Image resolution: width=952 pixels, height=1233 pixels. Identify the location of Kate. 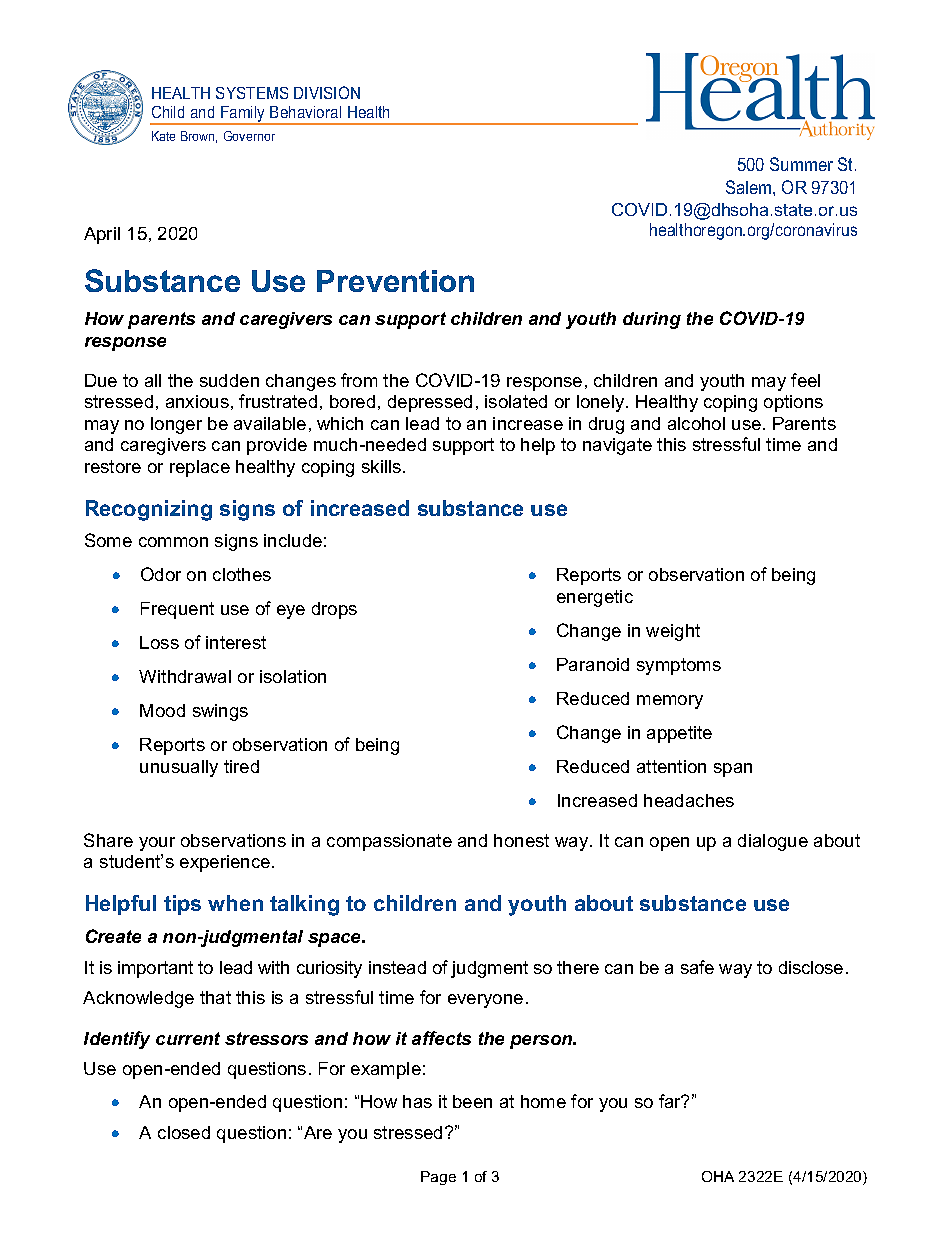
(163, 136).
